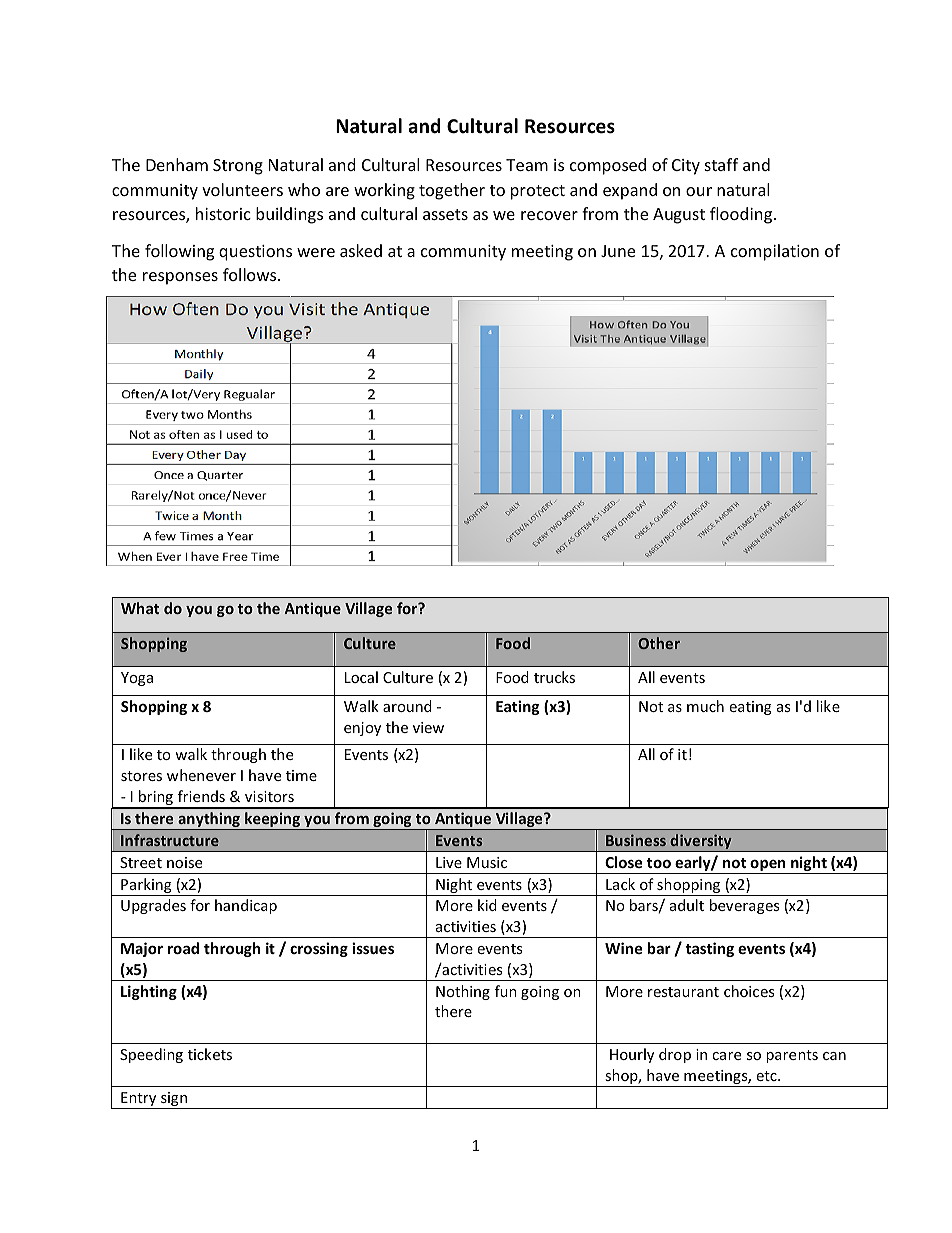 Image resolution: width=952 pixels, height=1233 pixels. What do you see at coordinates (361, 250) in the document?
I see `asked` at bounding box center [361, 250].
